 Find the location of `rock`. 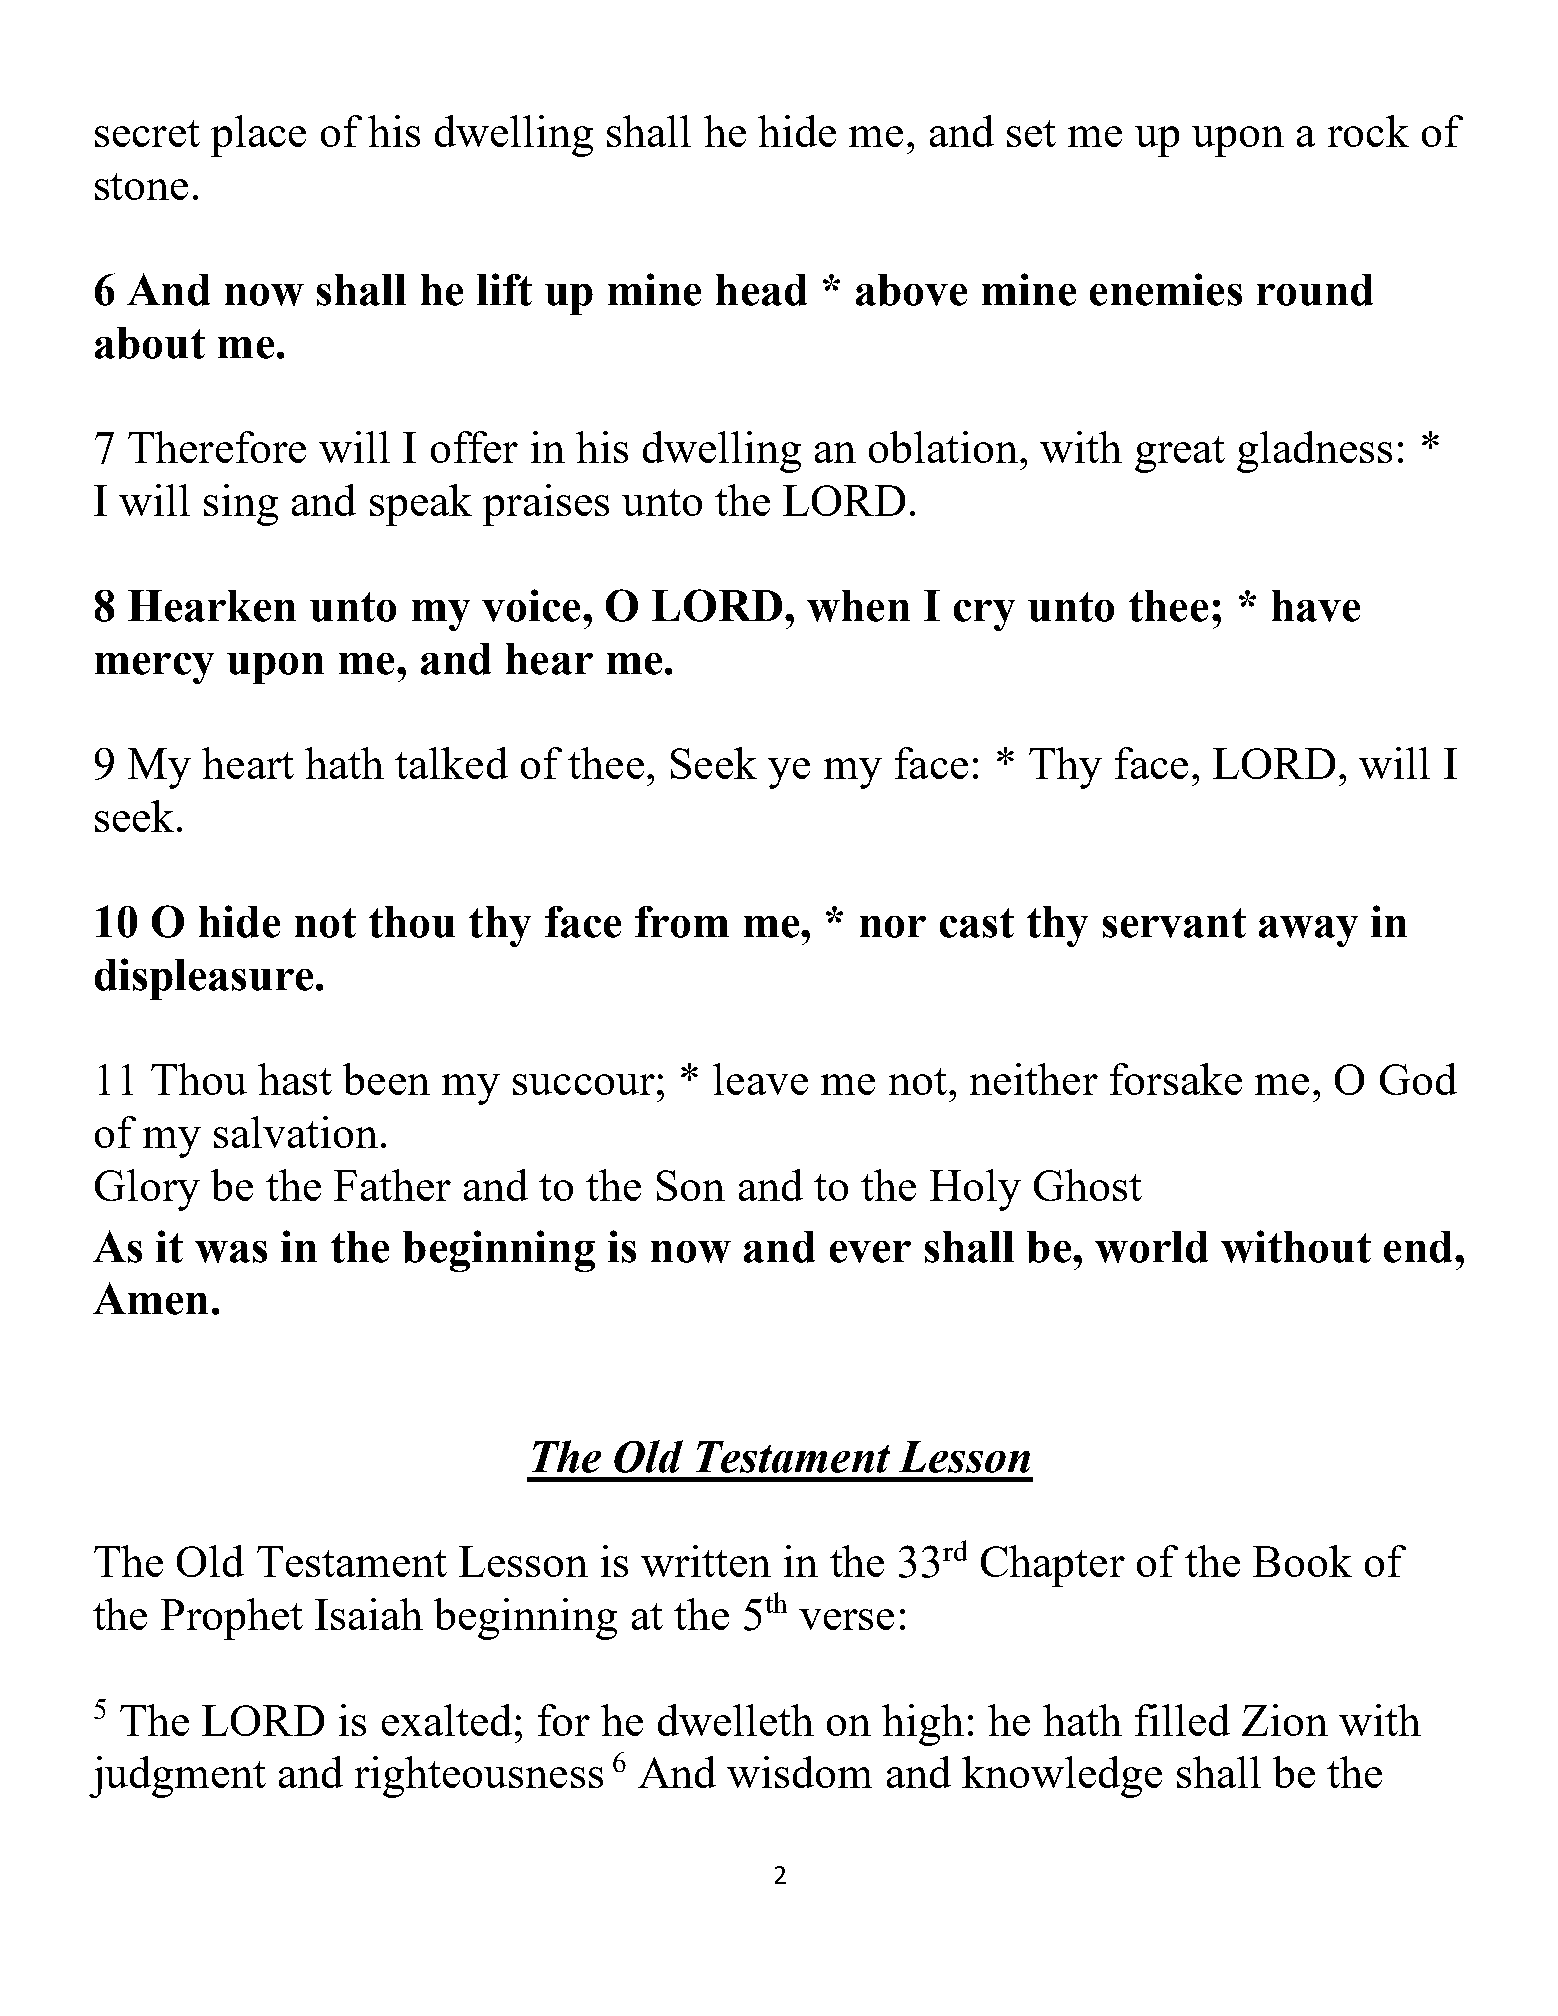

rock is located at coordinates (1368, 131).
